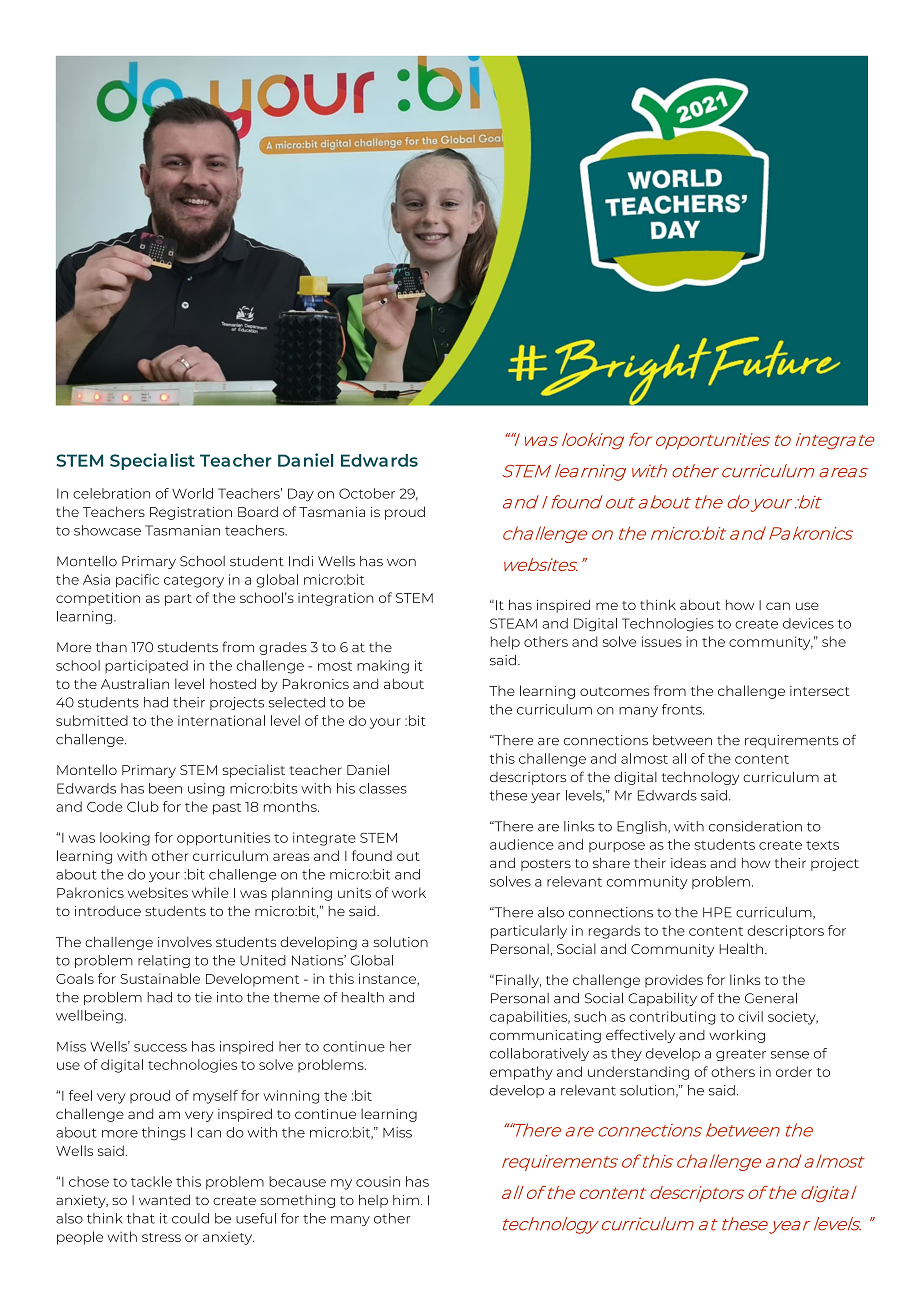 Image resolution: width=924 pixels, height=1308 pixels. I want to click on audience, so click(522, 844).
